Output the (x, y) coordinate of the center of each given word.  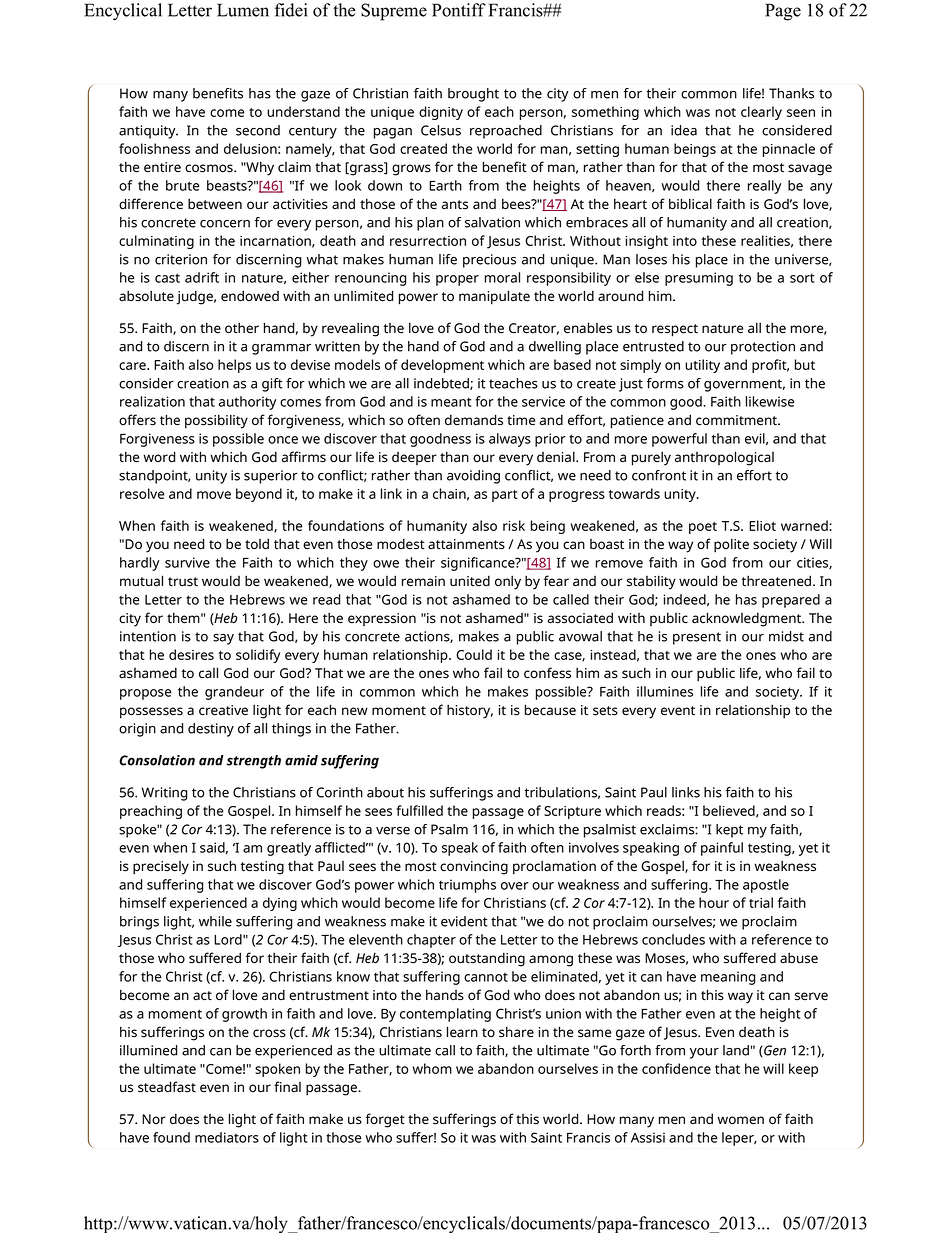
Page (783, 12)
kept (729, 831)
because (550, 710)
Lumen (243, 10)
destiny (211, 730)
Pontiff (459, 10)
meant (451, 402)
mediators (227, 1137)
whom (432, 1068)
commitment (737, 420)
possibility (216, 421)
